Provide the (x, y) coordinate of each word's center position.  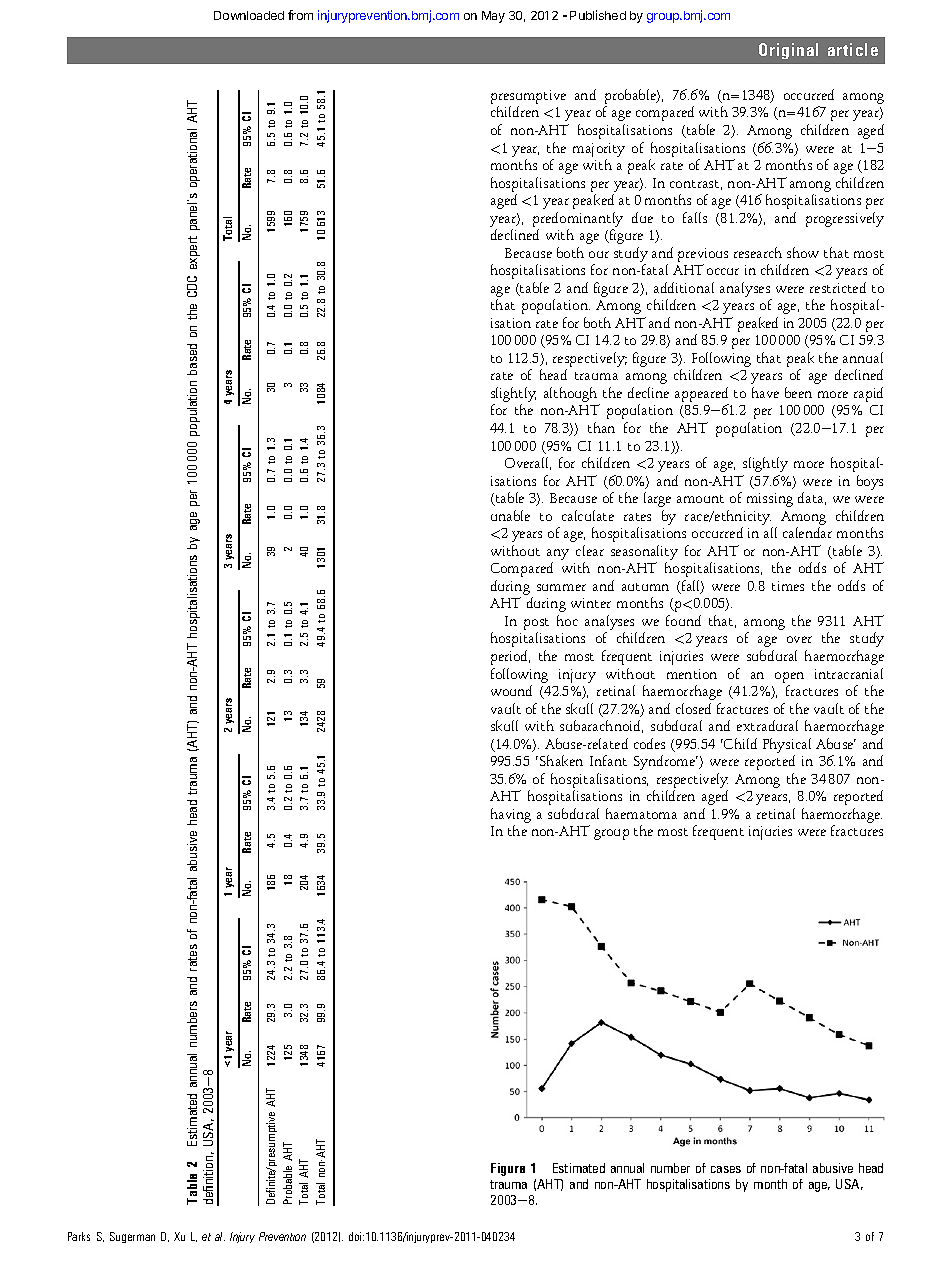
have (765, 392)
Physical (787, 745)
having (511, 817)
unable (510, 515)
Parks (79, 1236)
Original (788, 51)
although (572, 396)
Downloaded (249, 15)
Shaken (561, 760)
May (493, 17)
